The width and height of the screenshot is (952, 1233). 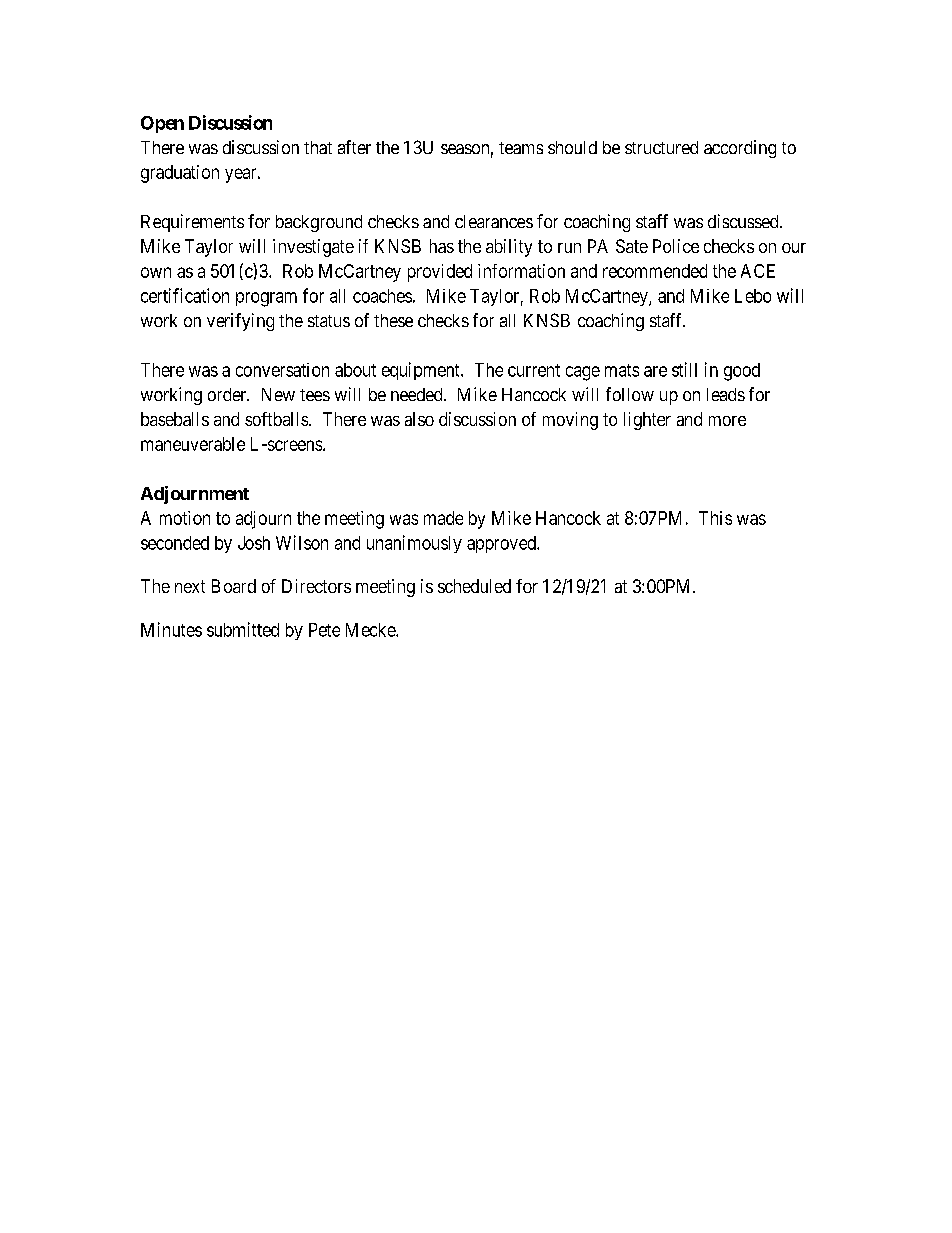 What do you see at coordinates (661, 147) in the screenshot?
I see `structured` at bounding box center [661, 147].
